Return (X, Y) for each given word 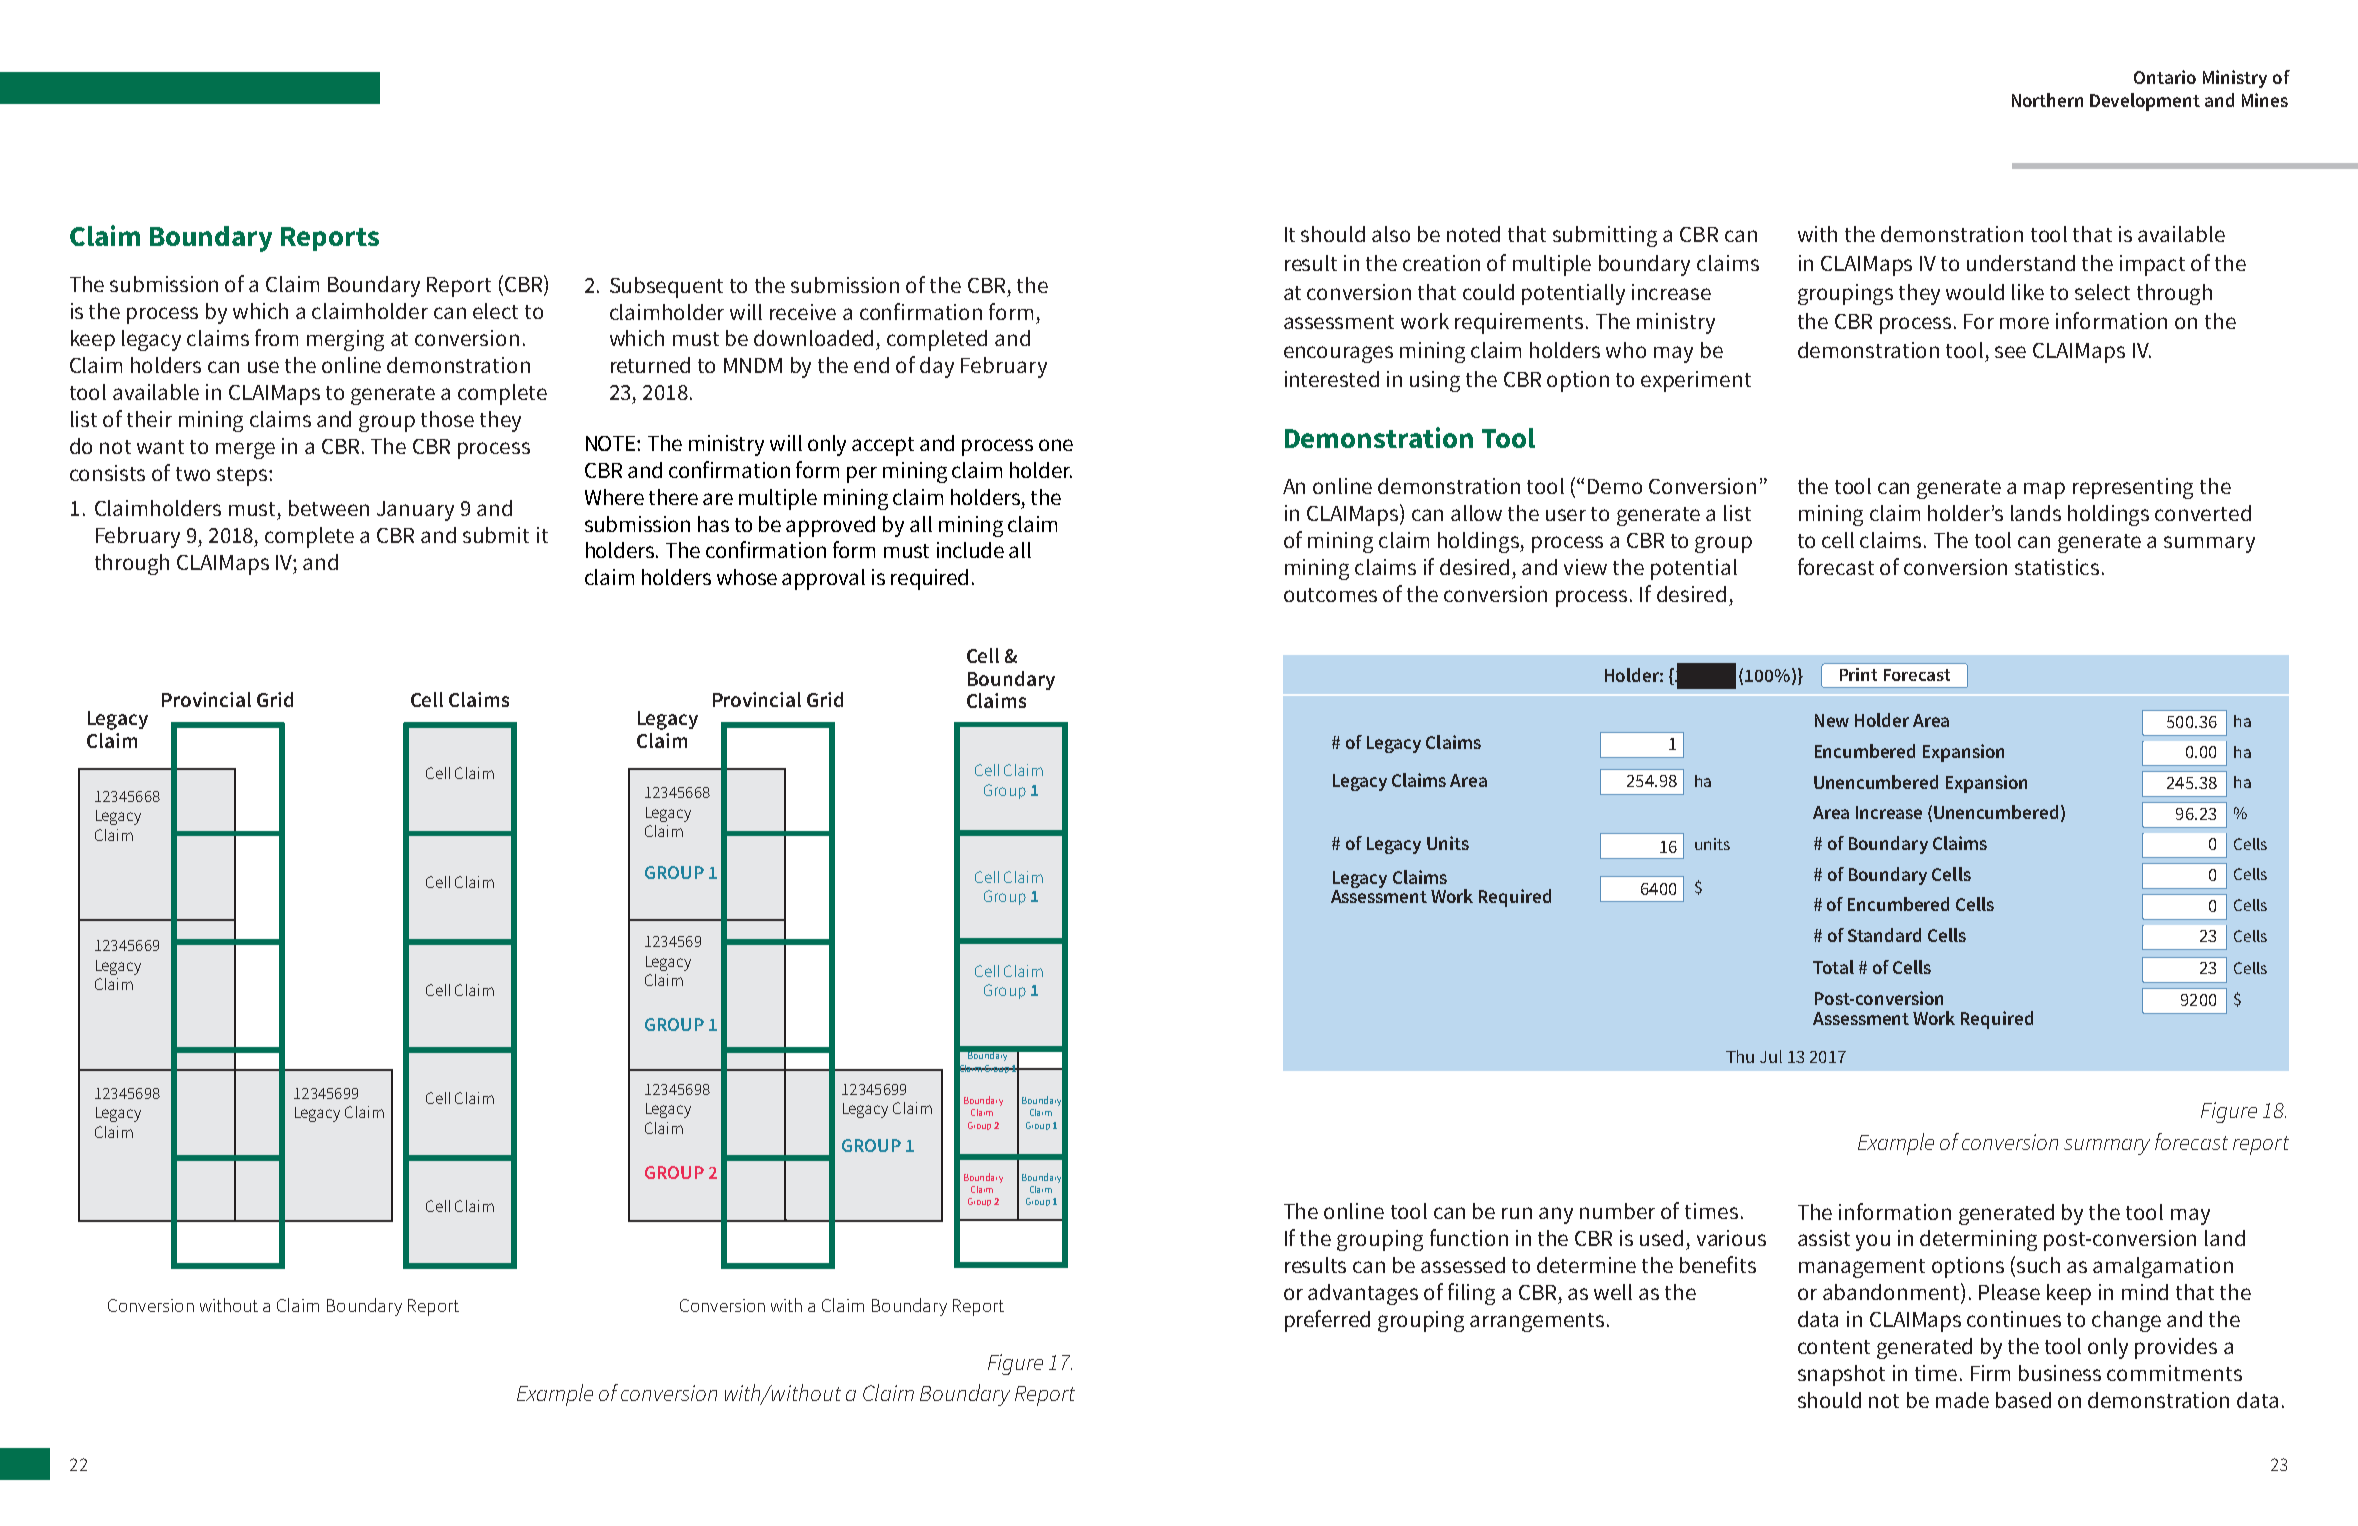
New (1832, 720)
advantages (1363, 1294)
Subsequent (666, 287)
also (1391, 234)
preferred (1327, 1321)
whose (747, 577)
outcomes (1330, 595)
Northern (2047, 100)
